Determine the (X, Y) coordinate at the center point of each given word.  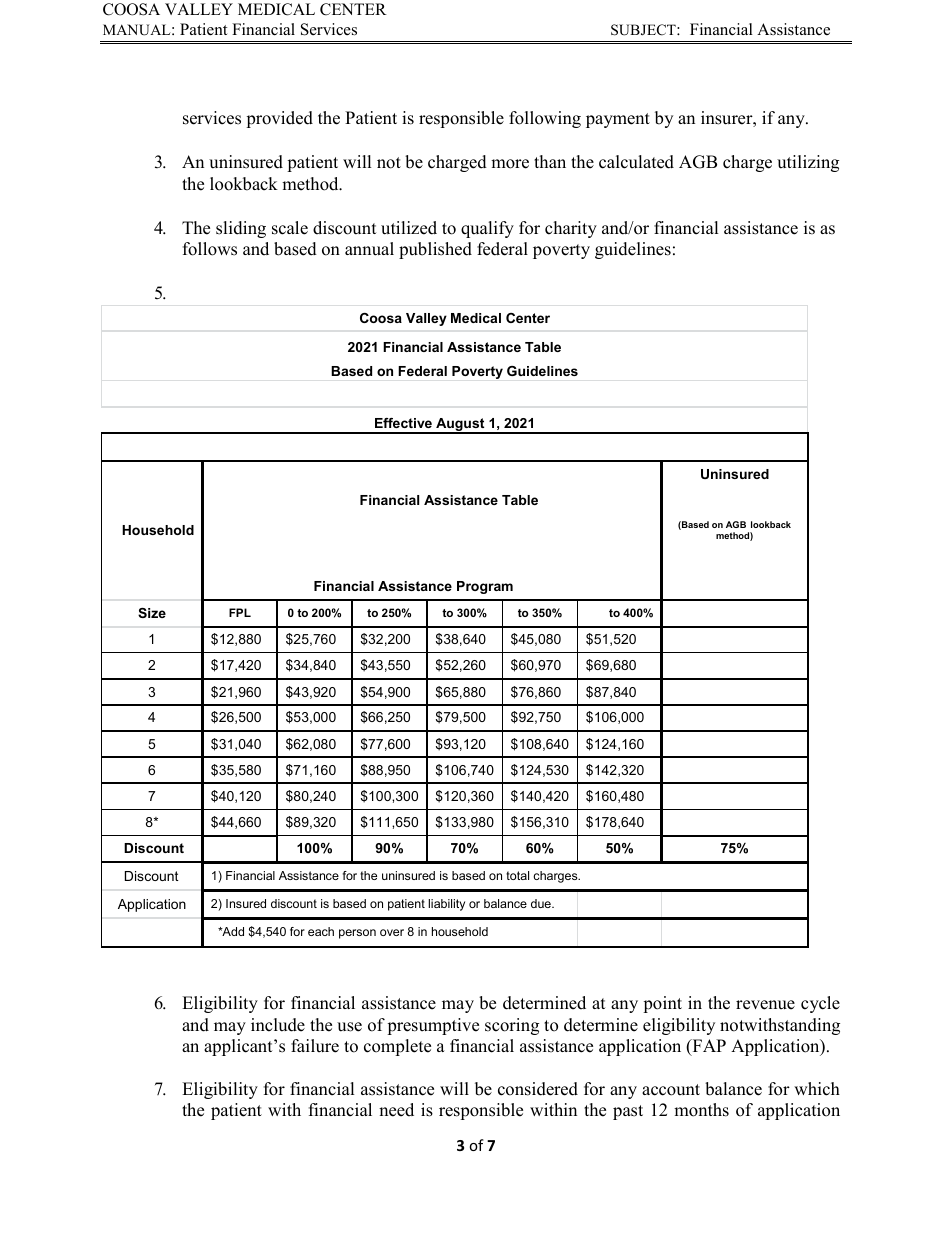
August (460, 426)
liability (446, 905)
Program (485, 587)
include (278, 1025)
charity (571, 229)
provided (279, 119)
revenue (765, 1005)
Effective (403, 423)
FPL (240, 612)
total (517, 875)
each (321, 931)
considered (538, 1089)
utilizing (808, 163)
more (510, 164)
